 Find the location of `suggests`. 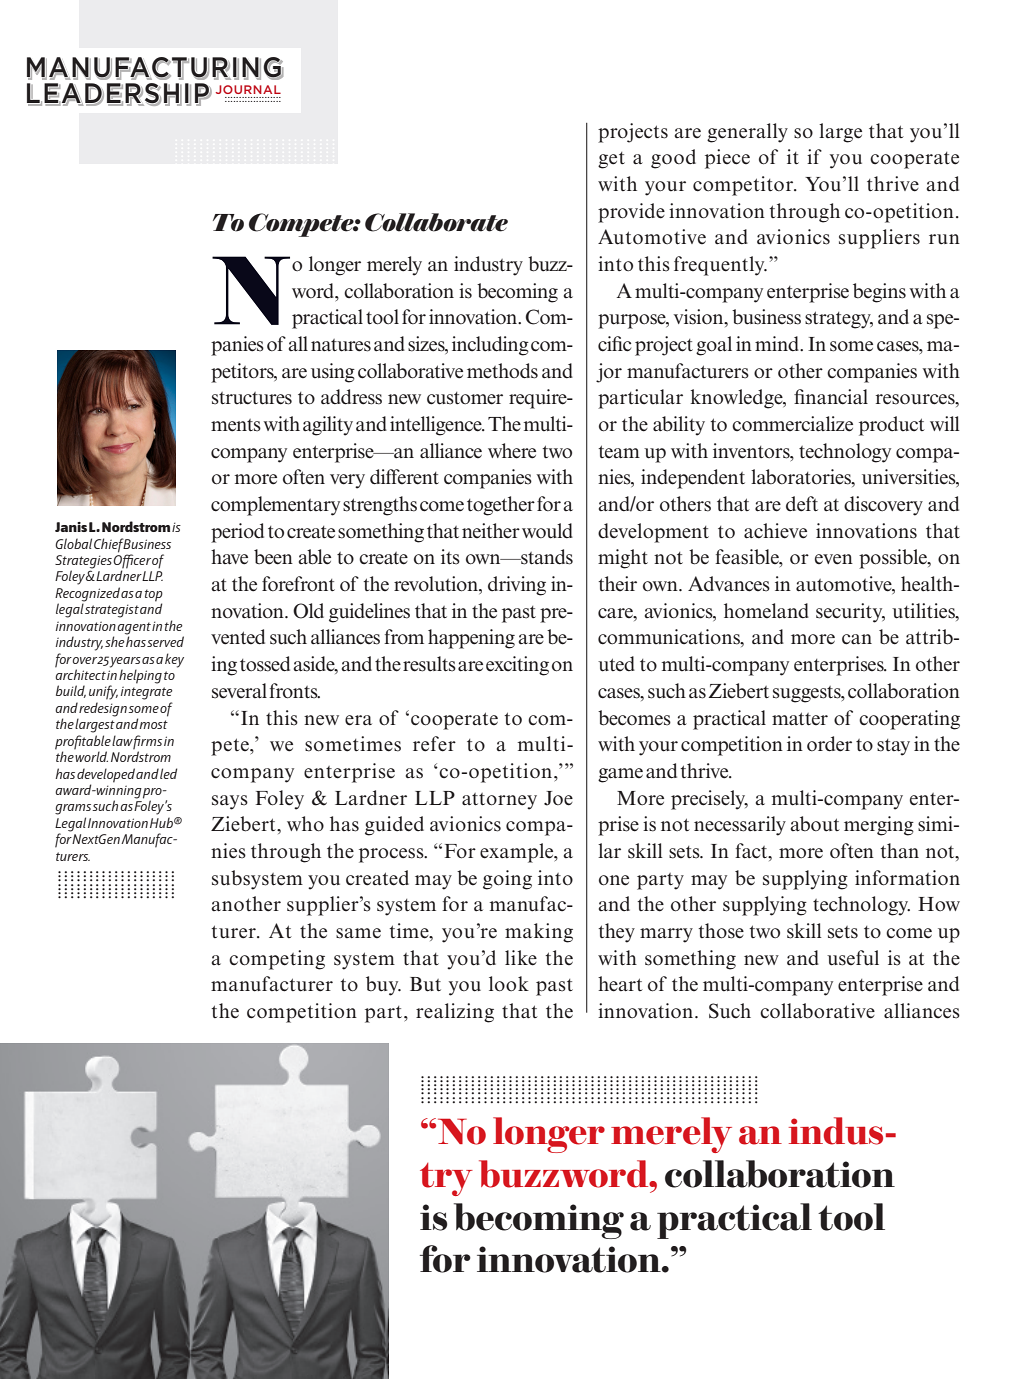

suggests is located at coordinates (808, 694).
